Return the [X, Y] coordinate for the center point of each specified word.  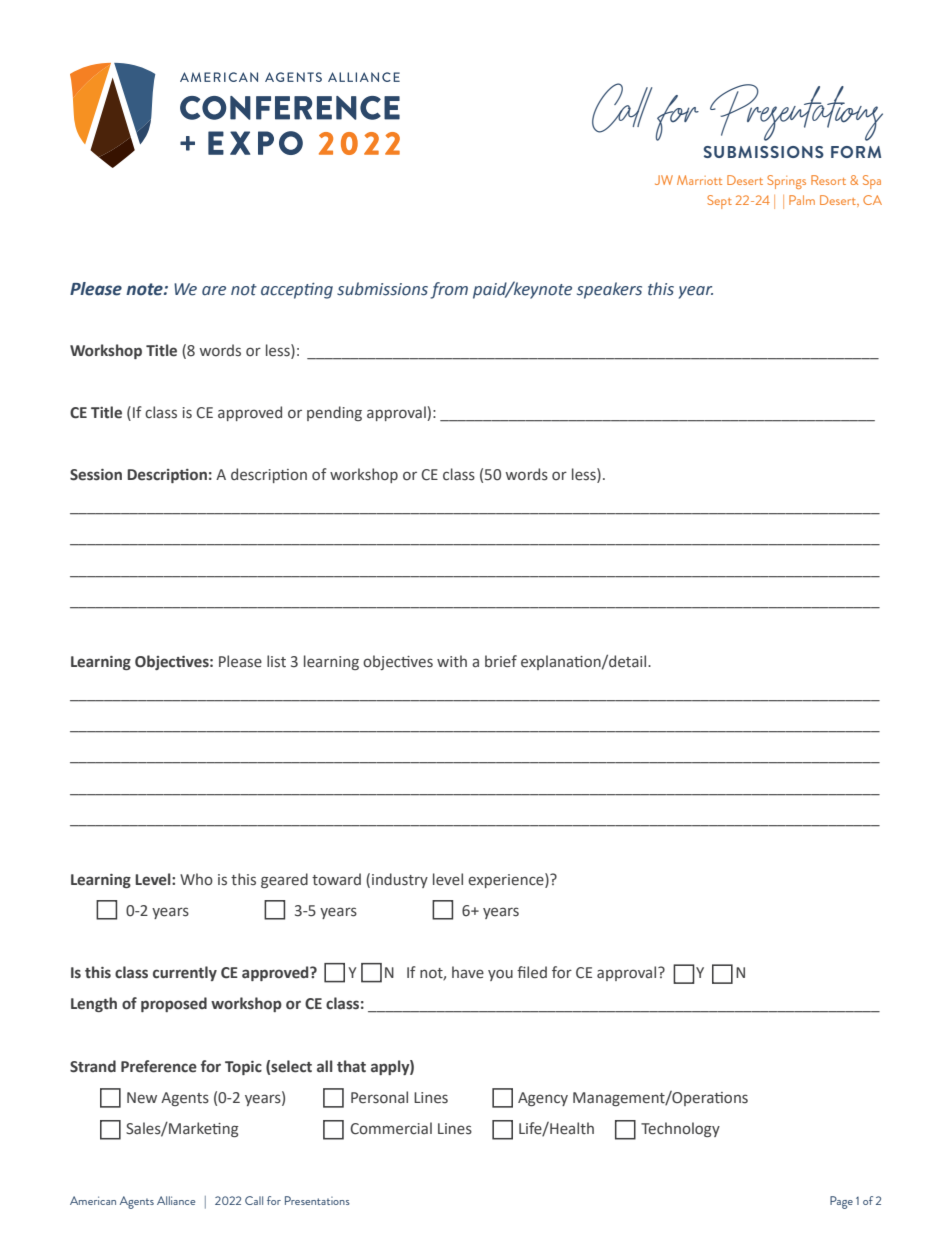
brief [501, 661]
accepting [297, 291]
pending [334, 413]
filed [532, 972]
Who [196, 879]
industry [400, 880]
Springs [786, 182]
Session [96, 475]
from [449, 290]
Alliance [176, 1200]
